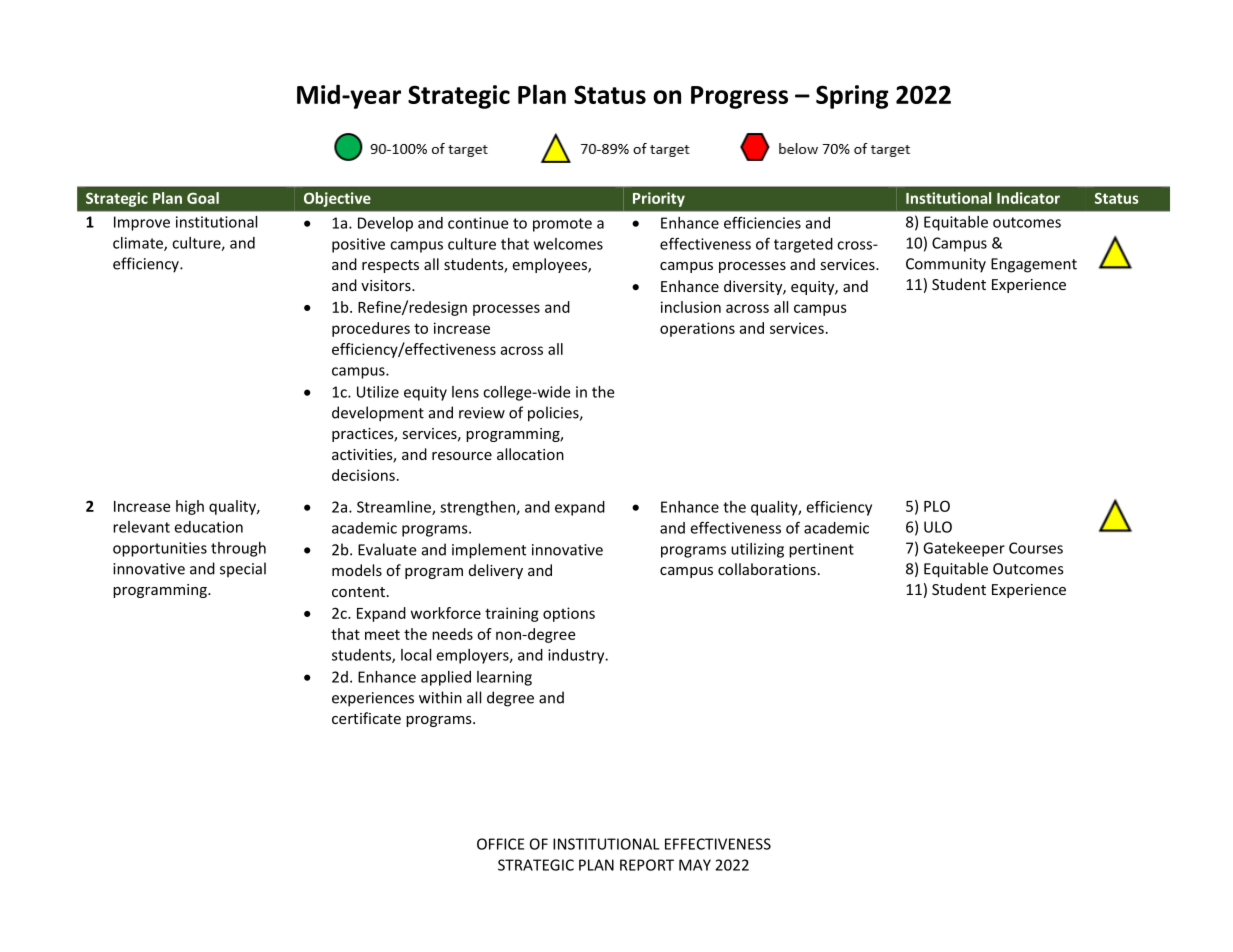  Describe the element at coordinates (695, 865) in the document. I see `MAY` at that location.
